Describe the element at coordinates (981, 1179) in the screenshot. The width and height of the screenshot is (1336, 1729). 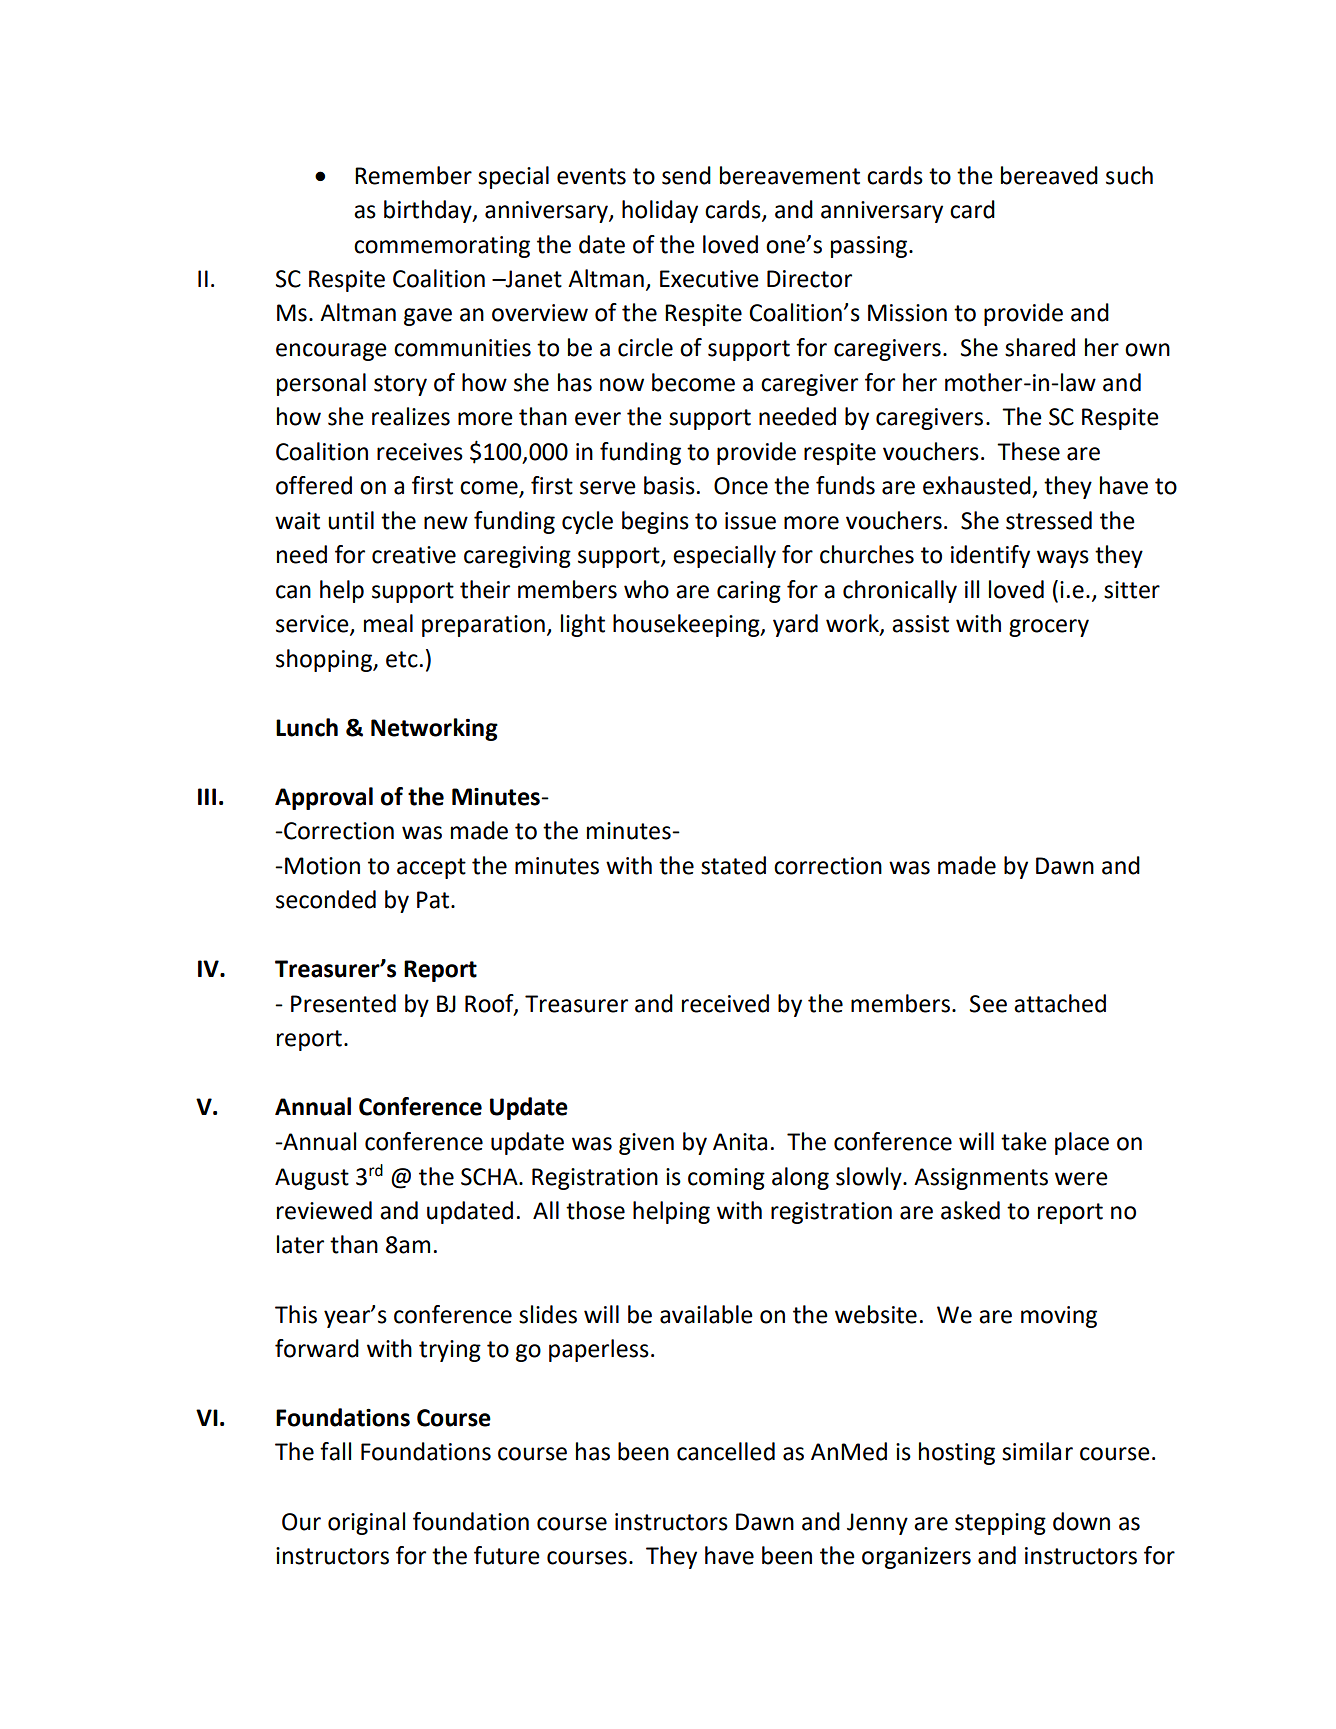
I see `Assignments` at that location.
